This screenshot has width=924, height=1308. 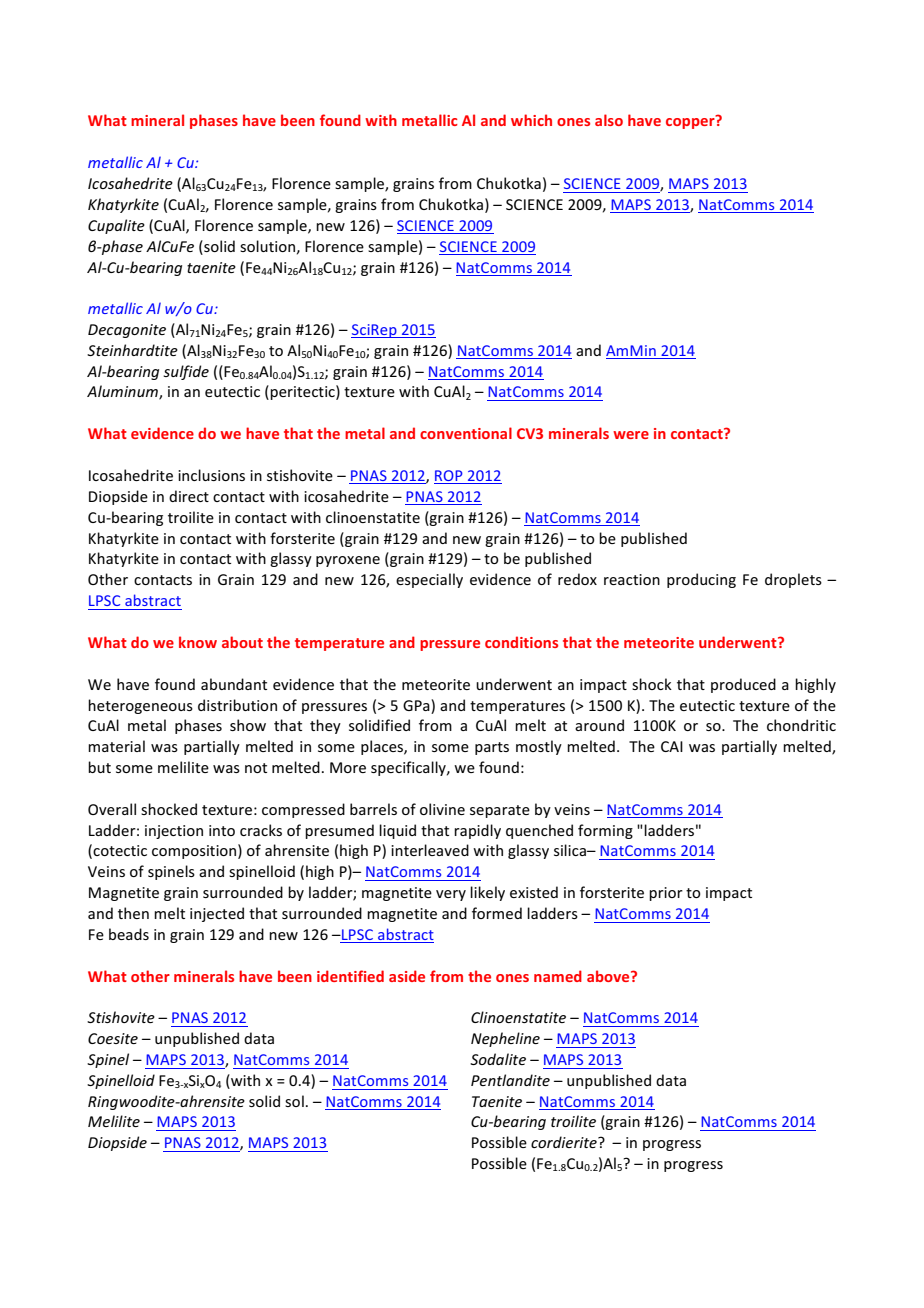 What do you see at coordinates (743, 685) in the screenshot?
I see `produced` at bounding box center [743, 685].
